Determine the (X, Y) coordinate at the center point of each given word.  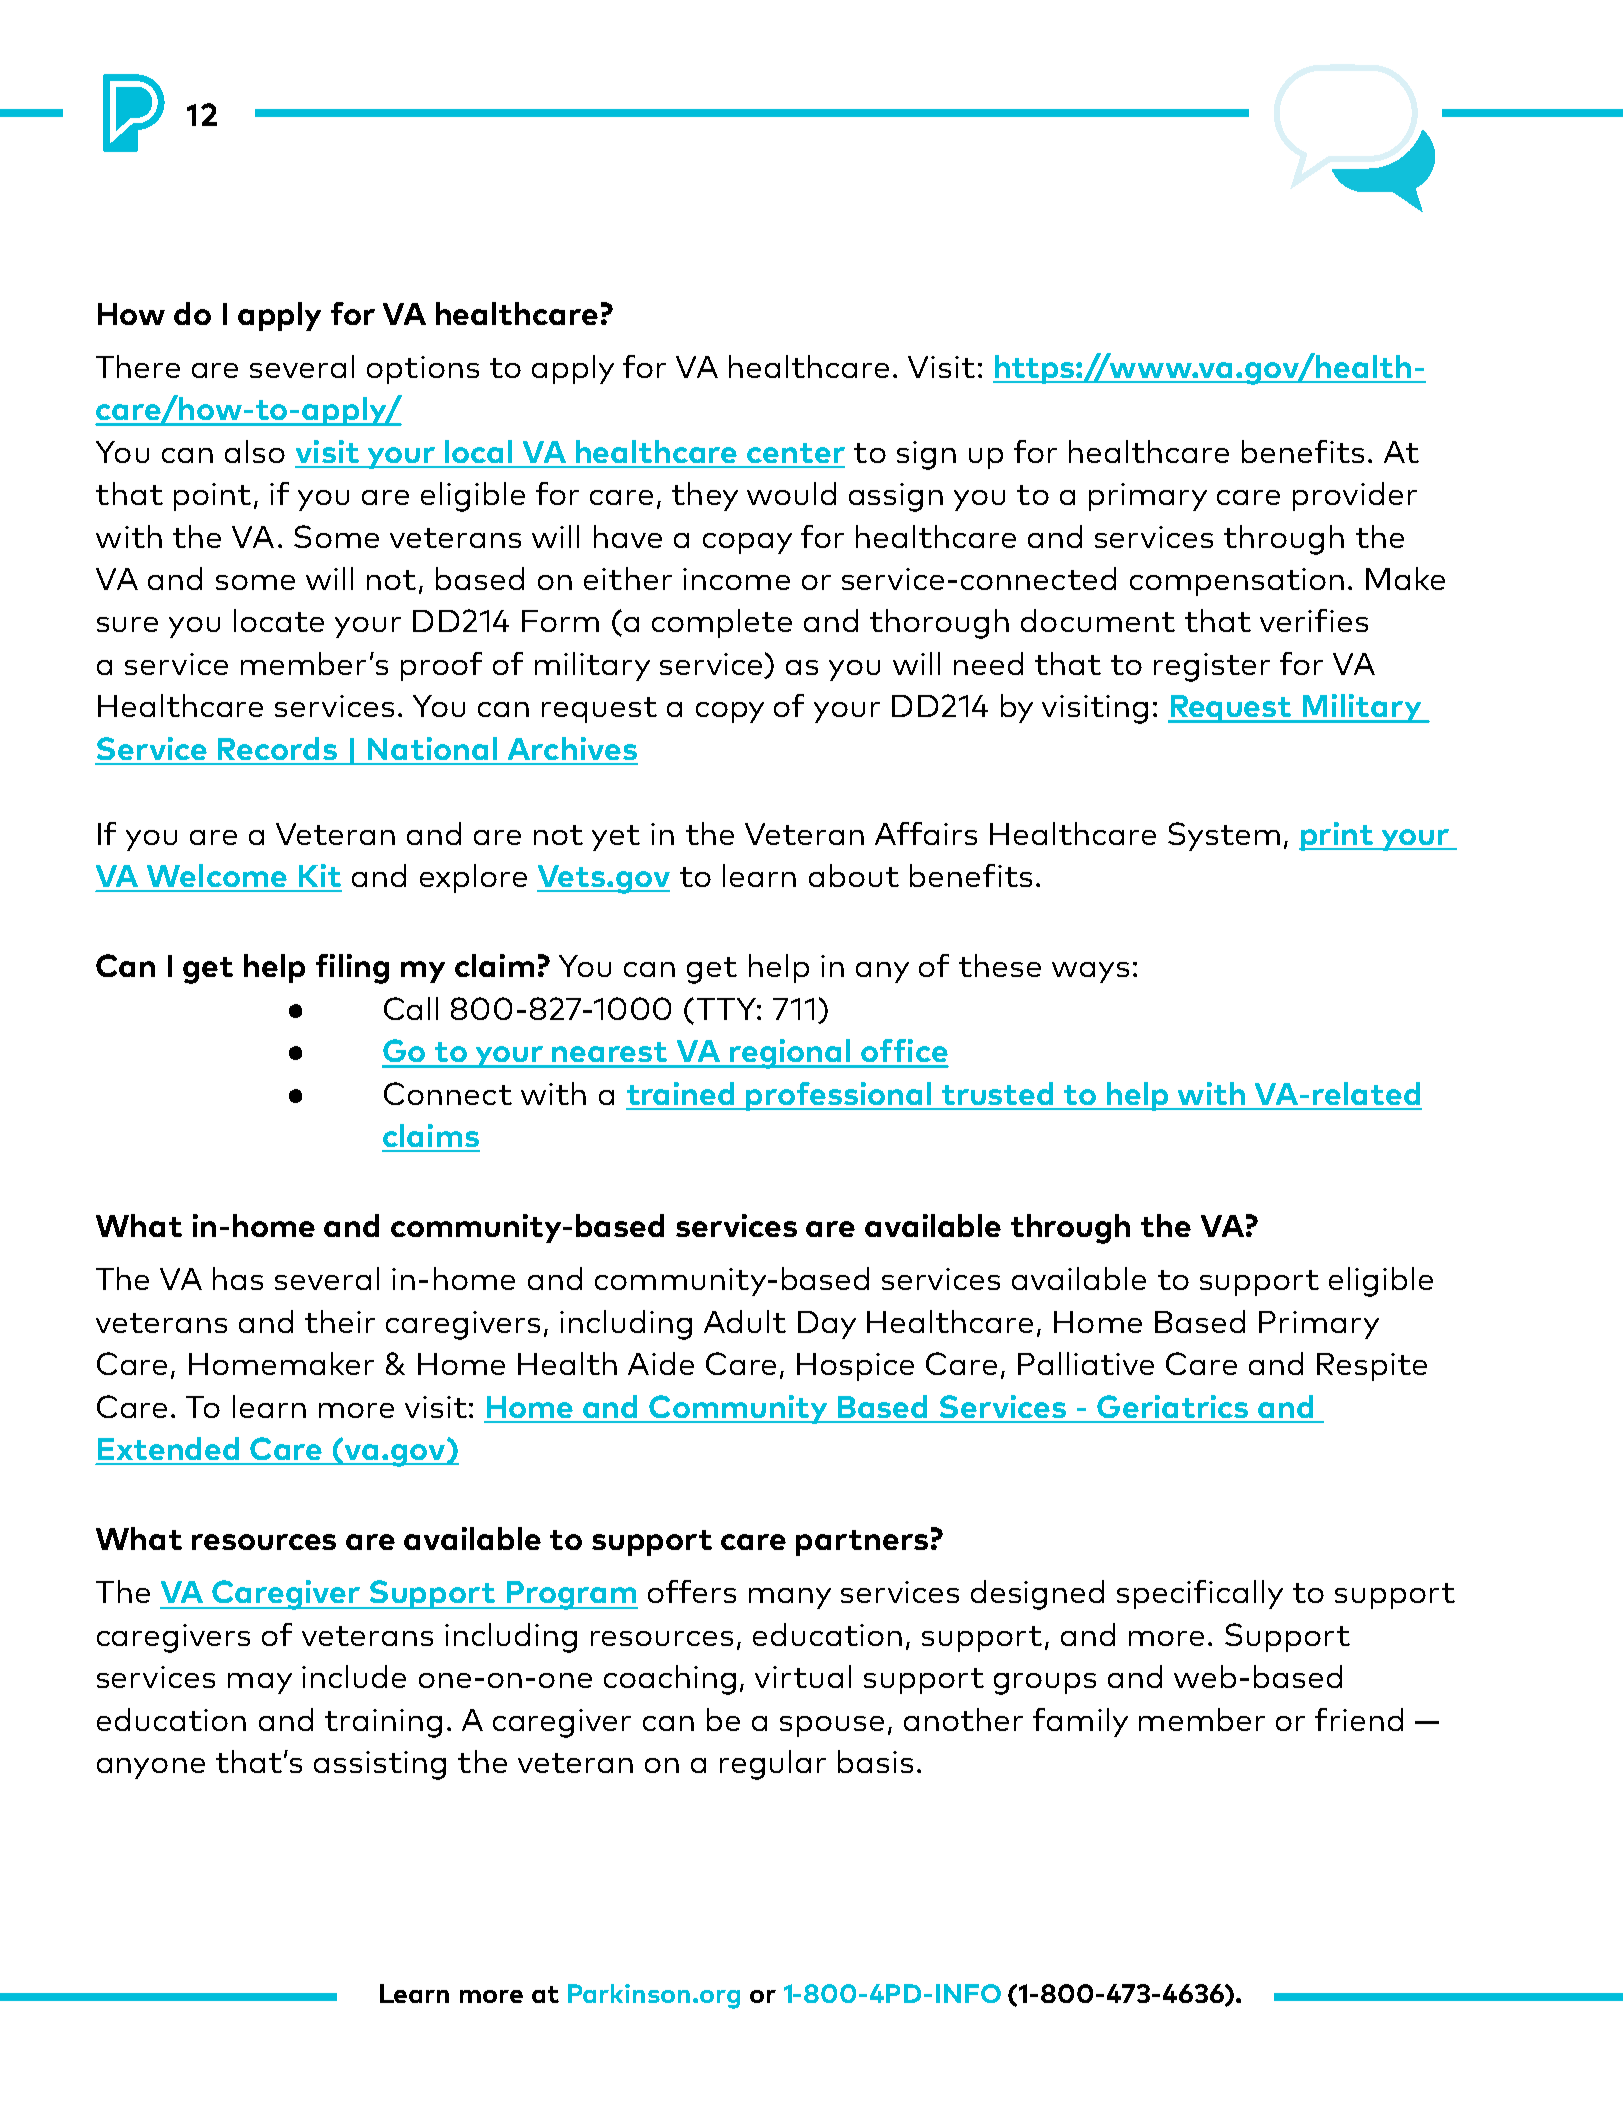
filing (352, 969)
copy (730, 712)
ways (1090, 972)
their (340, 1321)
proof (441, 666)
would (791, 493)
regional (790, 1054)
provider (1355, 496)
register (1212, 667)
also (255, 451)
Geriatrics (1172, 1406)
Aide (661, 1363)
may (260, 1683)
